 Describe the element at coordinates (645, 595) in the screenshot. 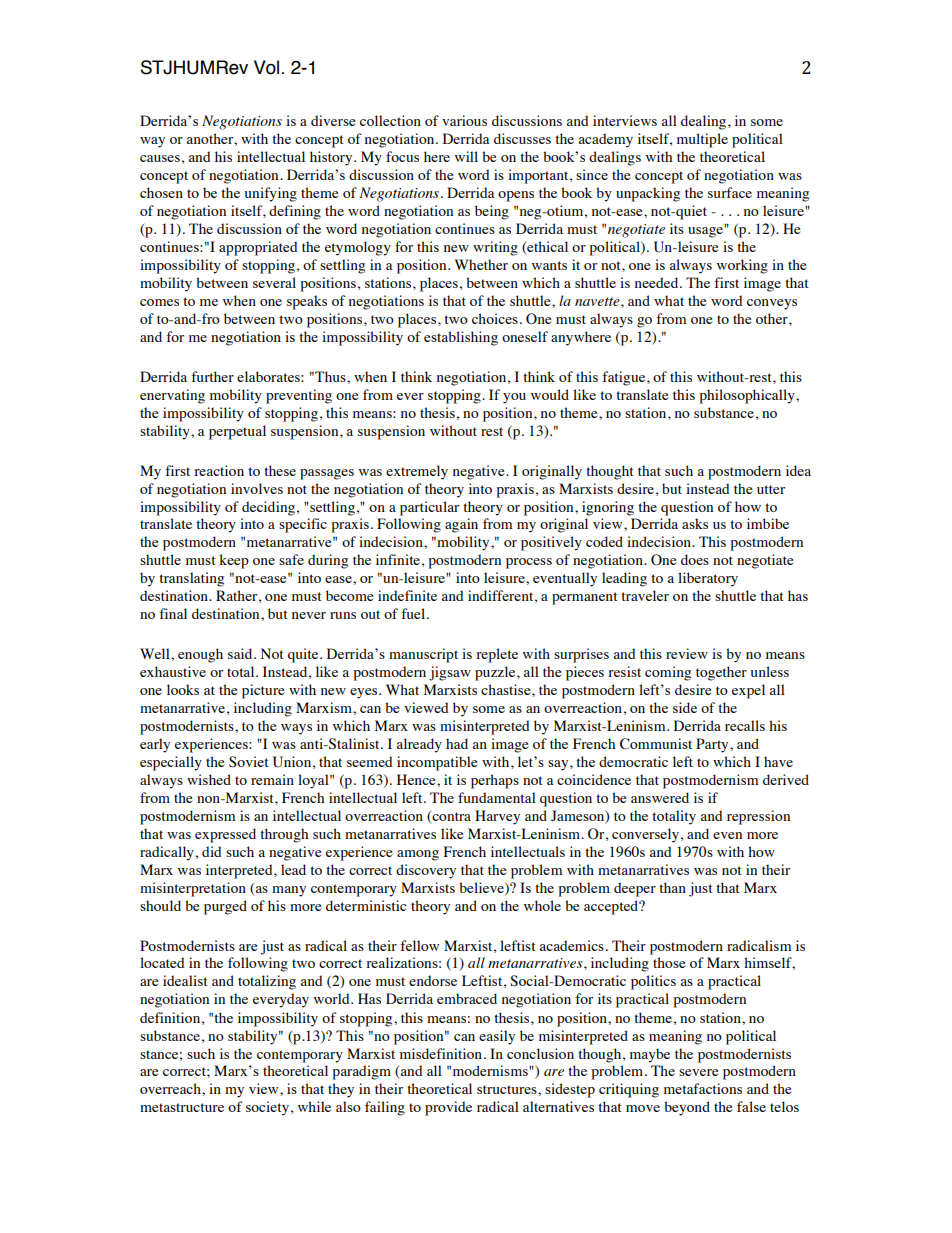

I see `traveler` at that location.
